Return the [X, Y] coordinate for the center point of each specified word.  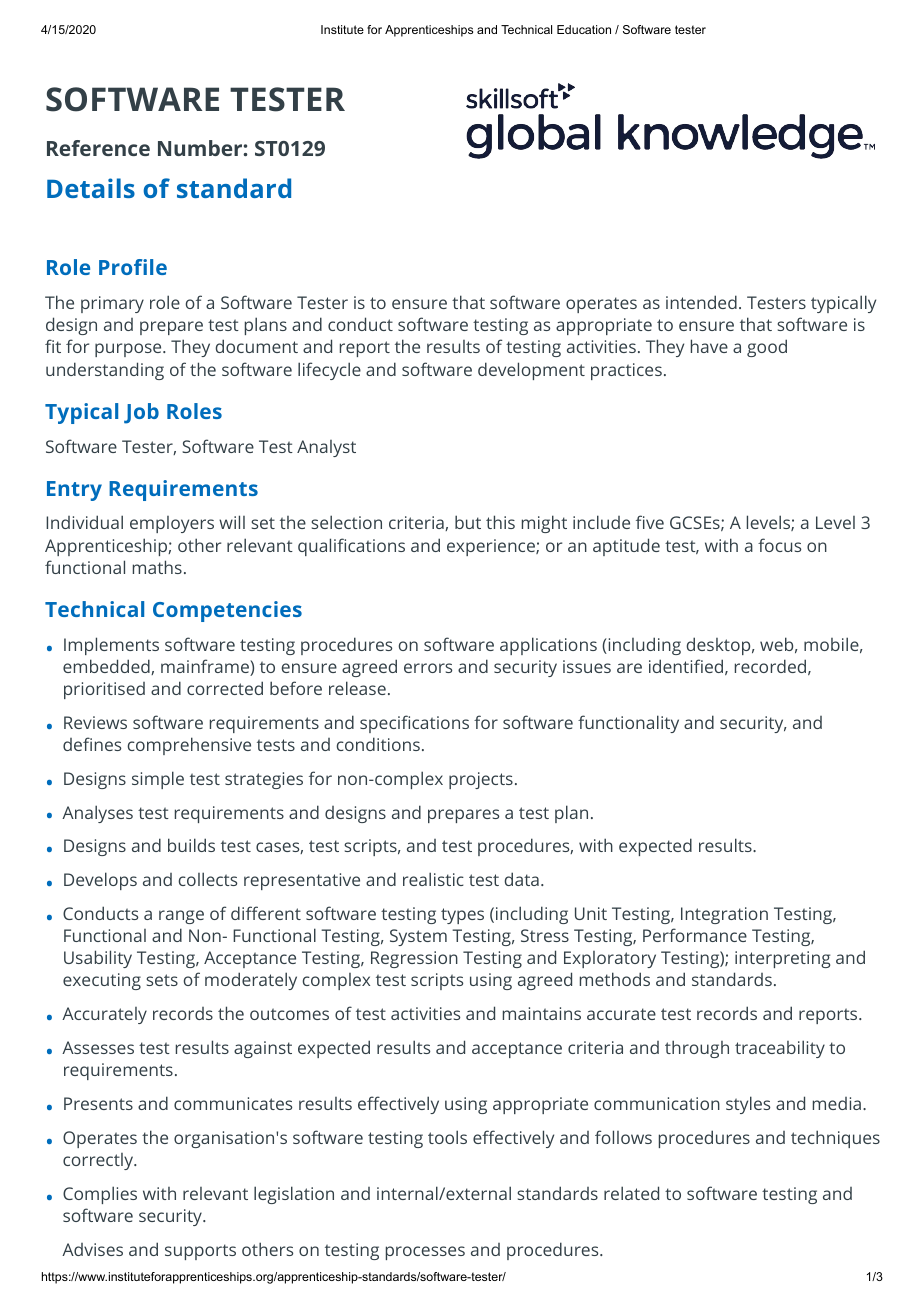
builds [191, 845]
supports [200, 1252]
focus [779, 545]
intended [701, 302]
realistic [433, 879]
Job [141, 413]
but [468, 522]
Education [584, 29]
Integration [724, 915]
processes [425, 1253]
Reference [98, 148]
